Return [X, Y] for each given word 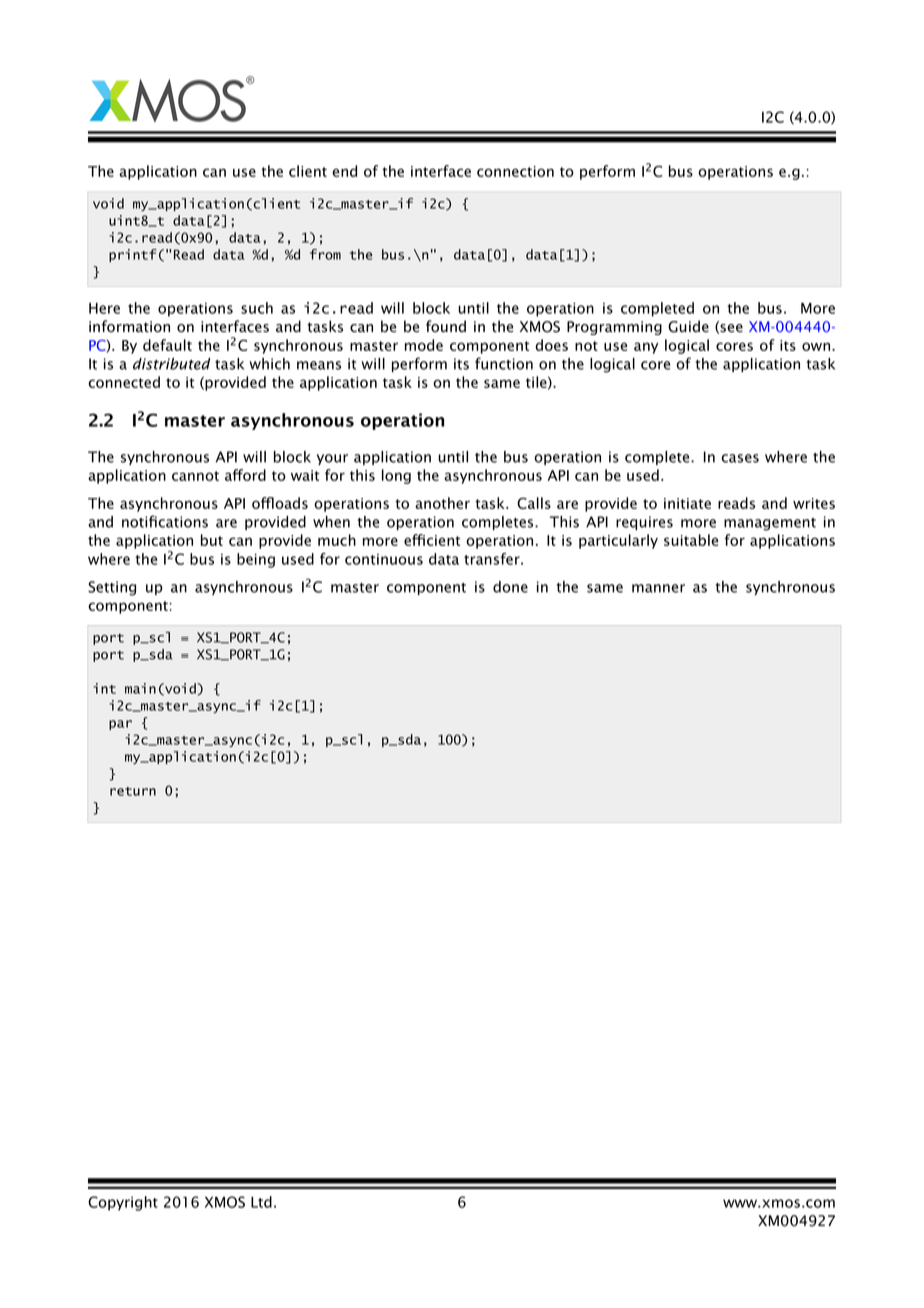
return [133, 791]
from [325, 254]
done [510, 587]
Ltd [261, 1202]
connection [515, 171]
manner [658, 588]
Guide [688, 326]
